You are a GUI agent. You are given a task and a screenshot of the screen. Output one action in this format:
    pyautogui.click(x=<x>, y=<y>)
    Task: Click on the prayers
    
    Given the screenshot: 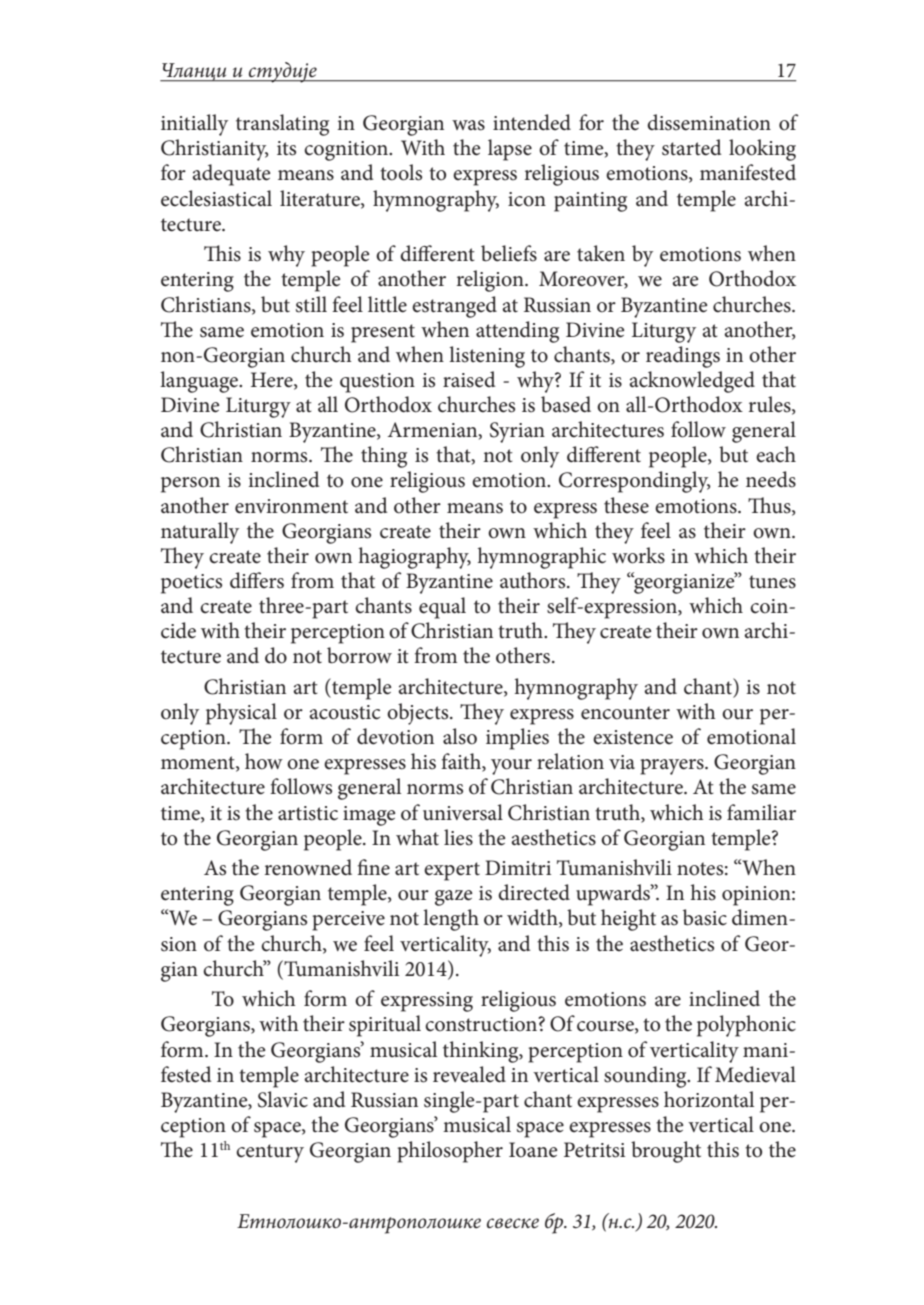 What is the action you would take?
    pyautogui.click(x=673, y=767)
